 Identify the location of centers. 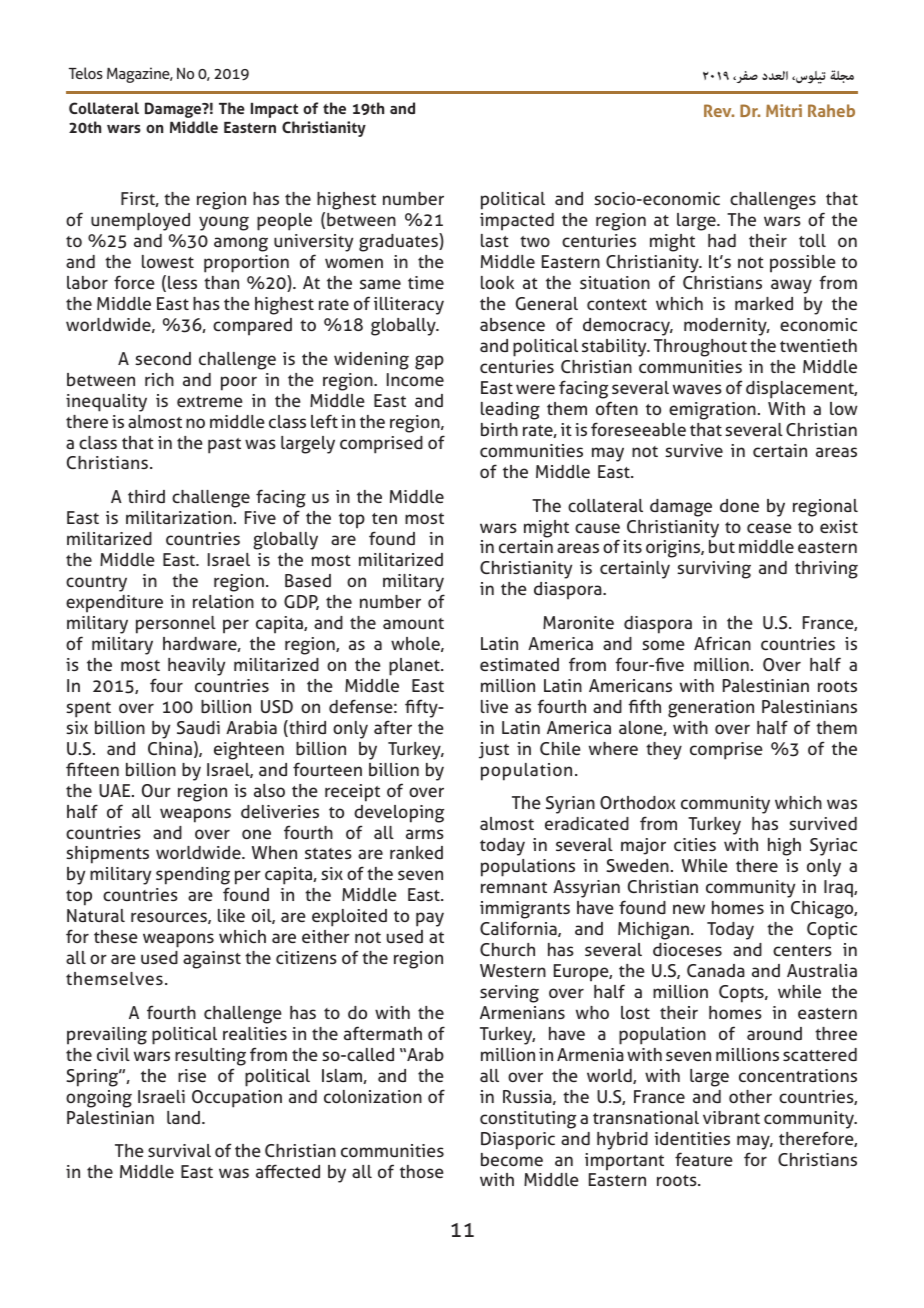
(802, 950).
